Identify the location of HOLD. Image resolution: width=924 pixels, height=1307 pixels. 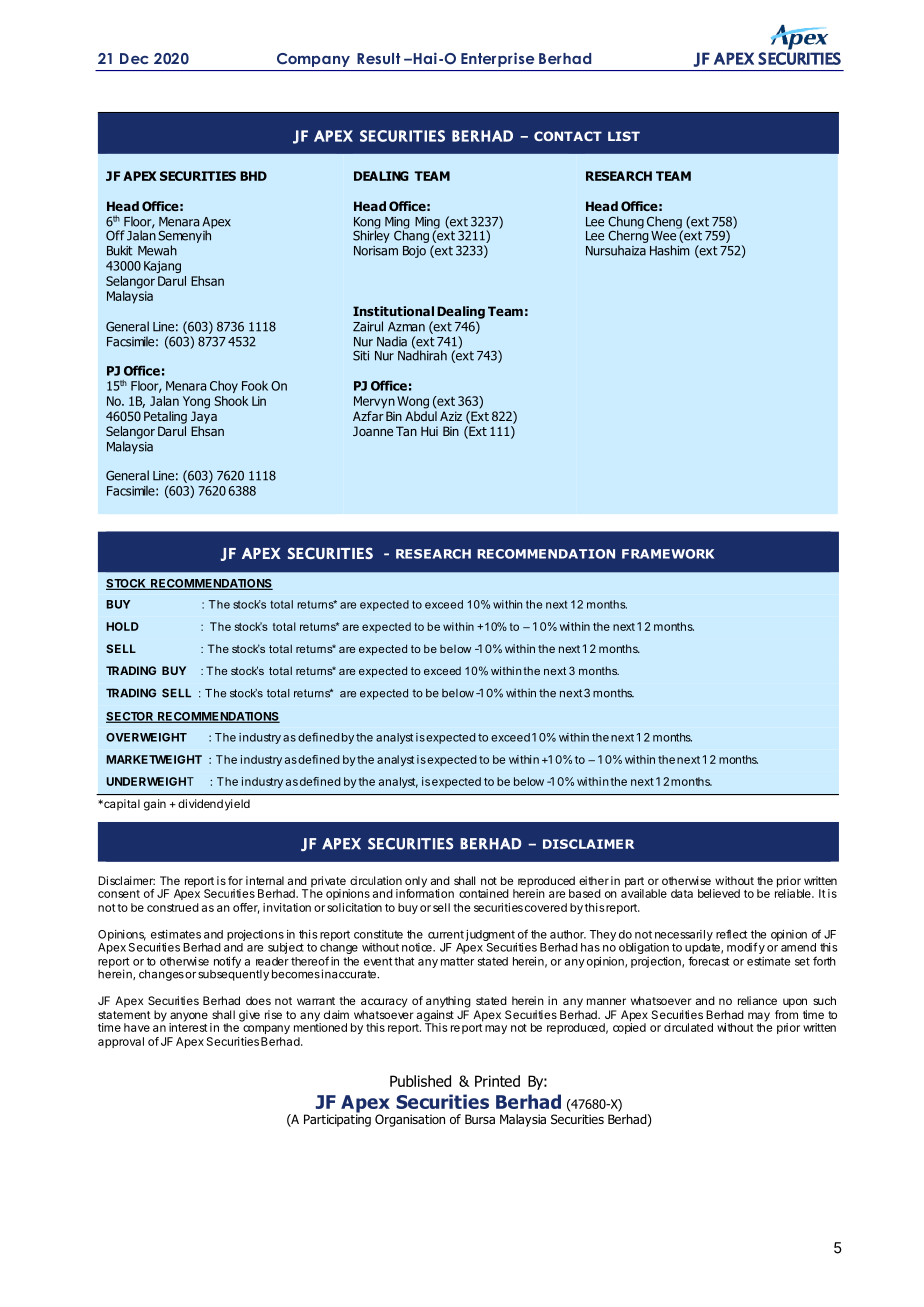
(122, 626).
